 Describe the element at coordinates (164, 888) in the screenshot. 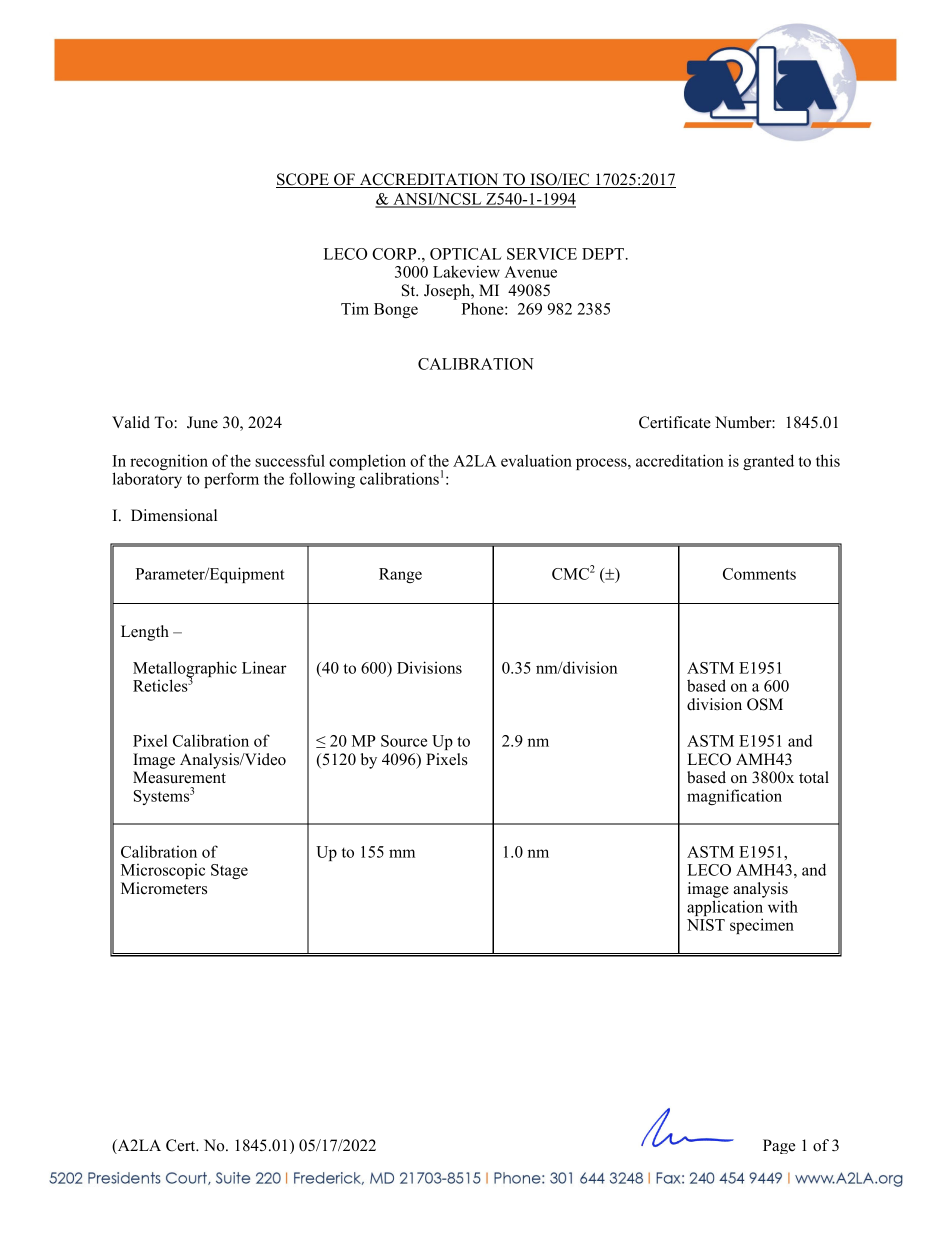

I see `Micrometers` at that location.
